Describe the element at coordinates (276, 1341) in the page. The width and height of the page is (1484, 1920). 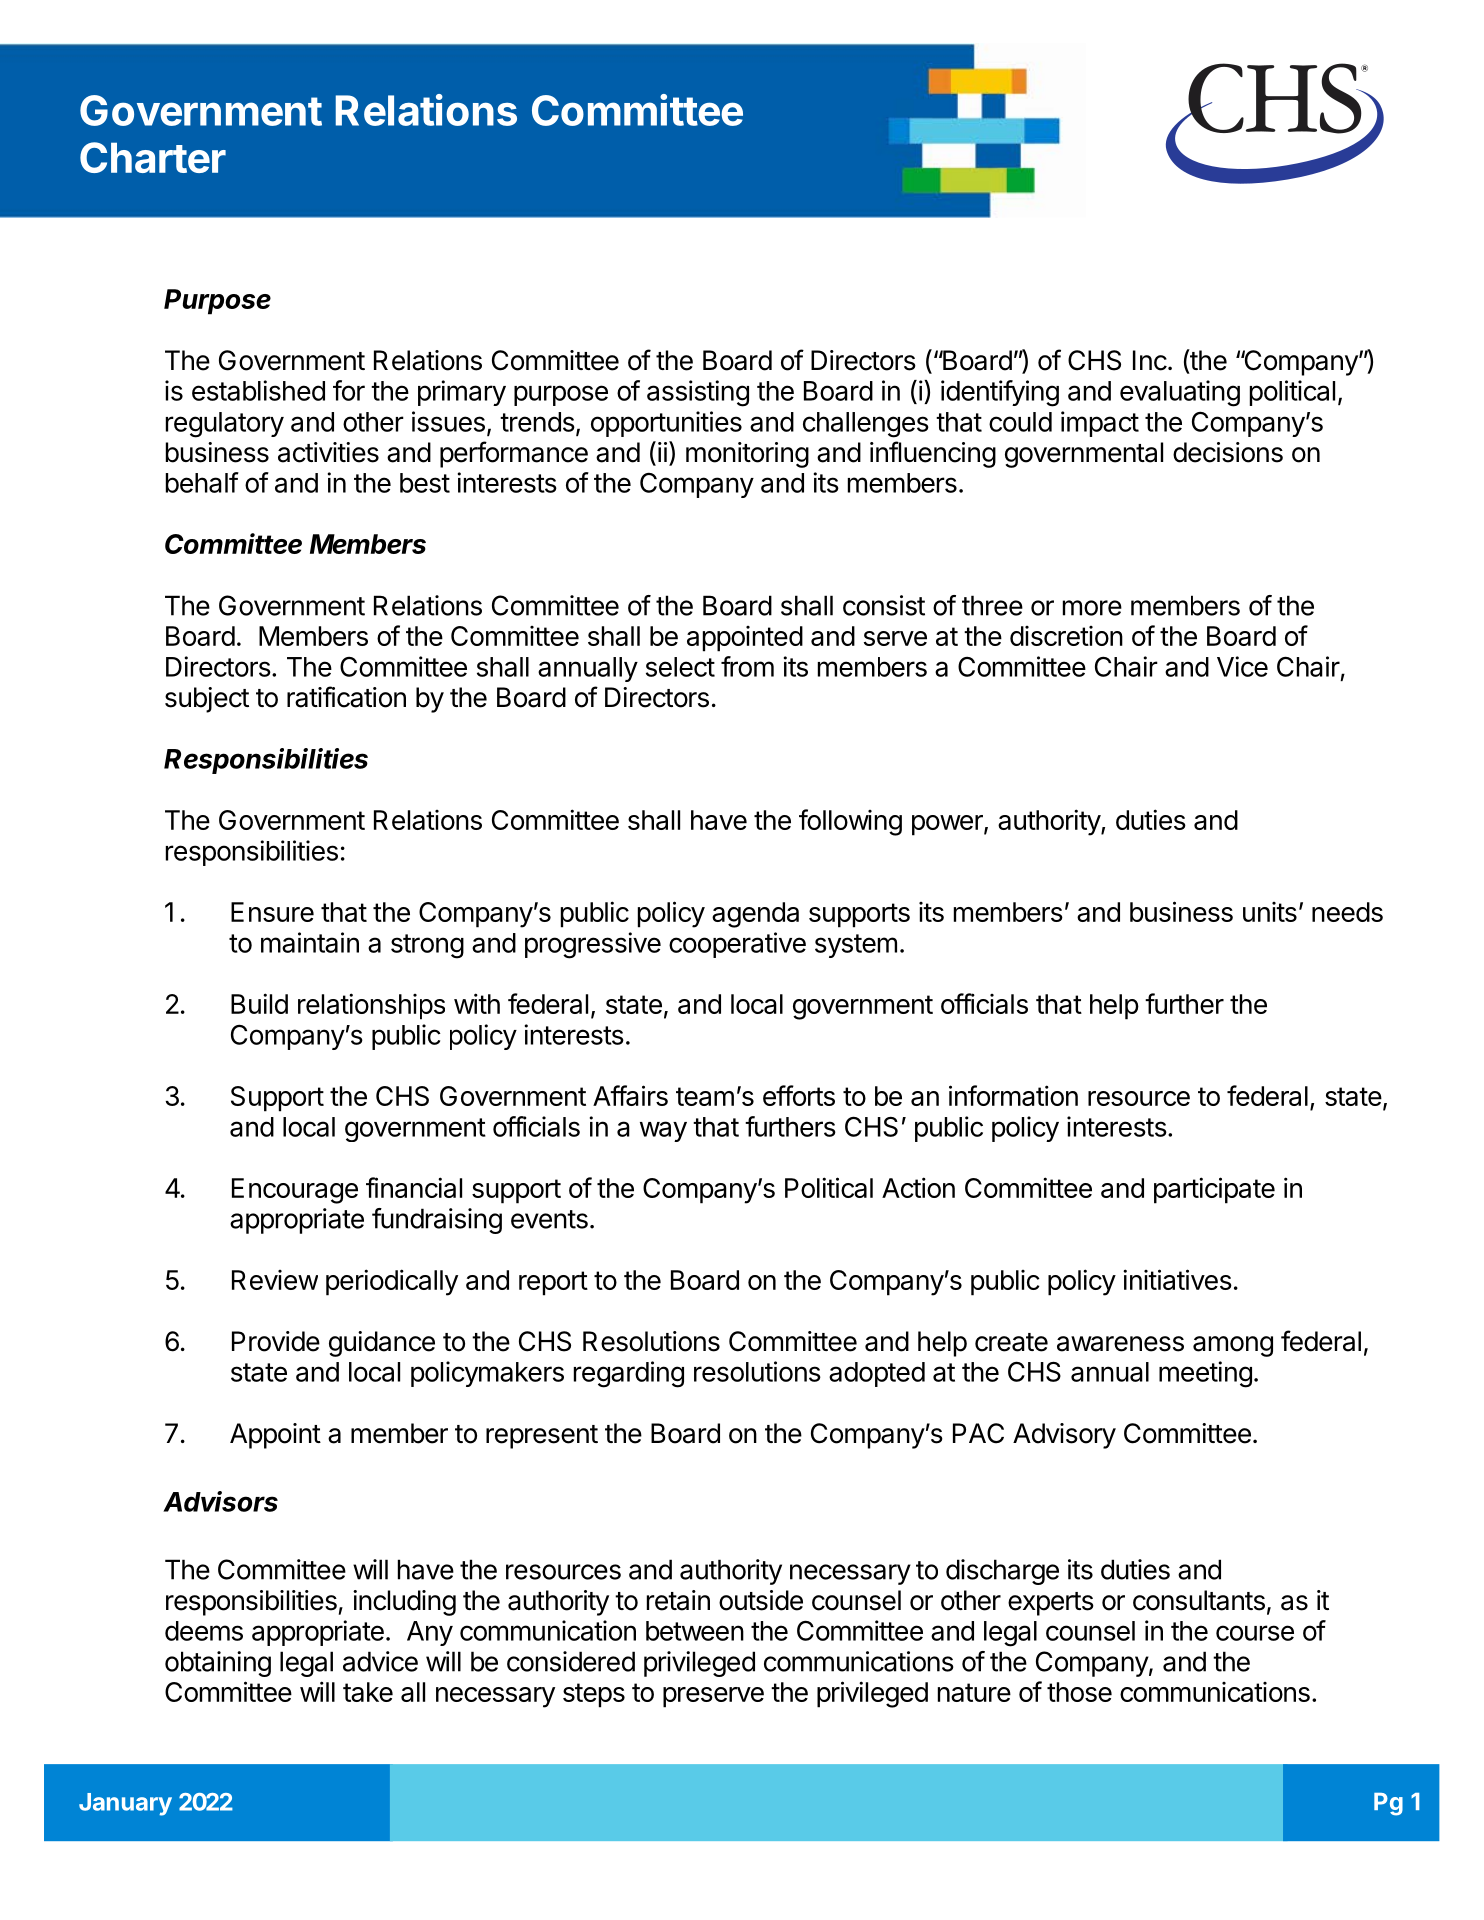
I see `Provide` at that location.
